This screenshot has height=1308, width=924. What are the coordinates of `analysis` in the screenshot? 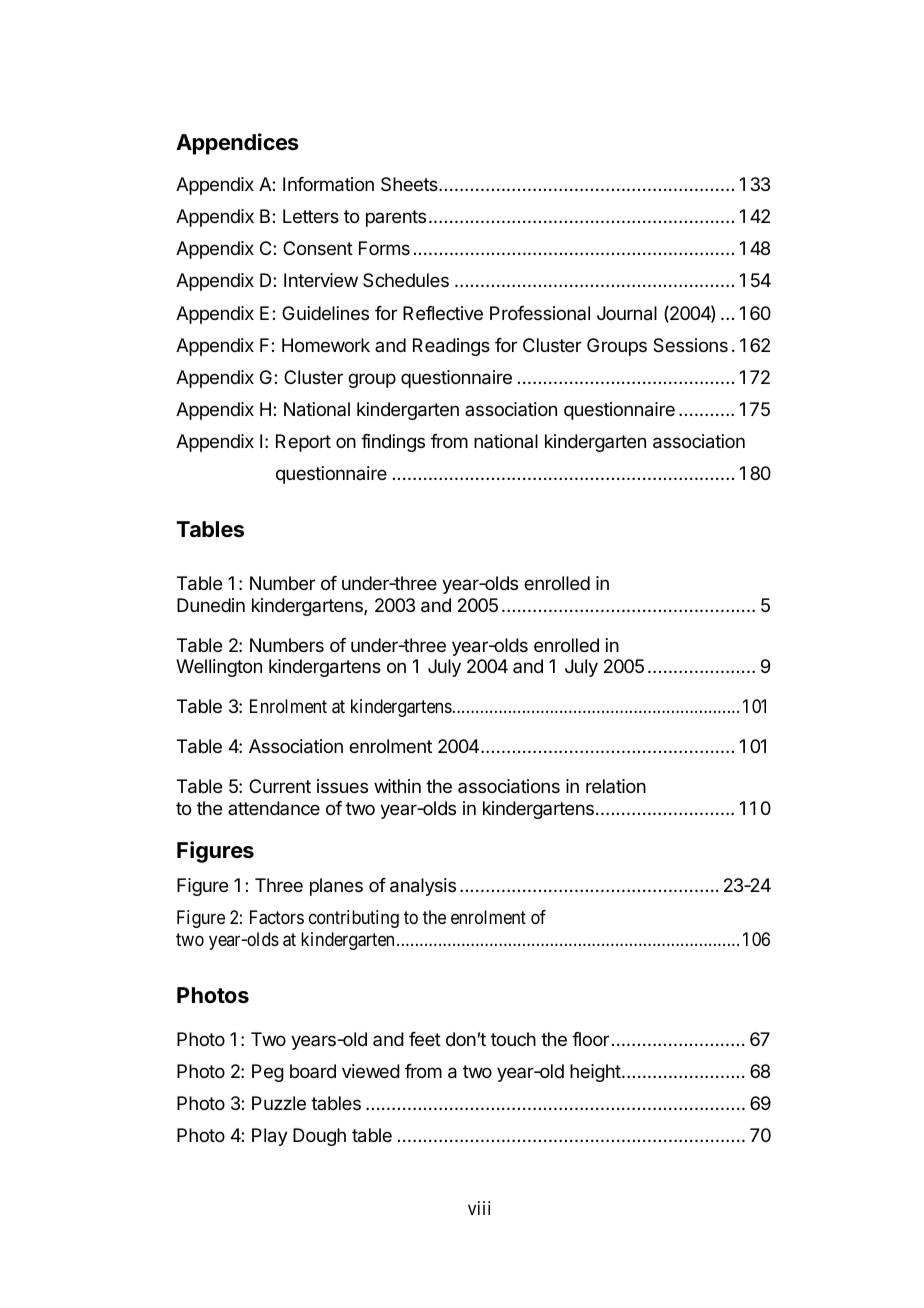 It's located at (423, 887).
